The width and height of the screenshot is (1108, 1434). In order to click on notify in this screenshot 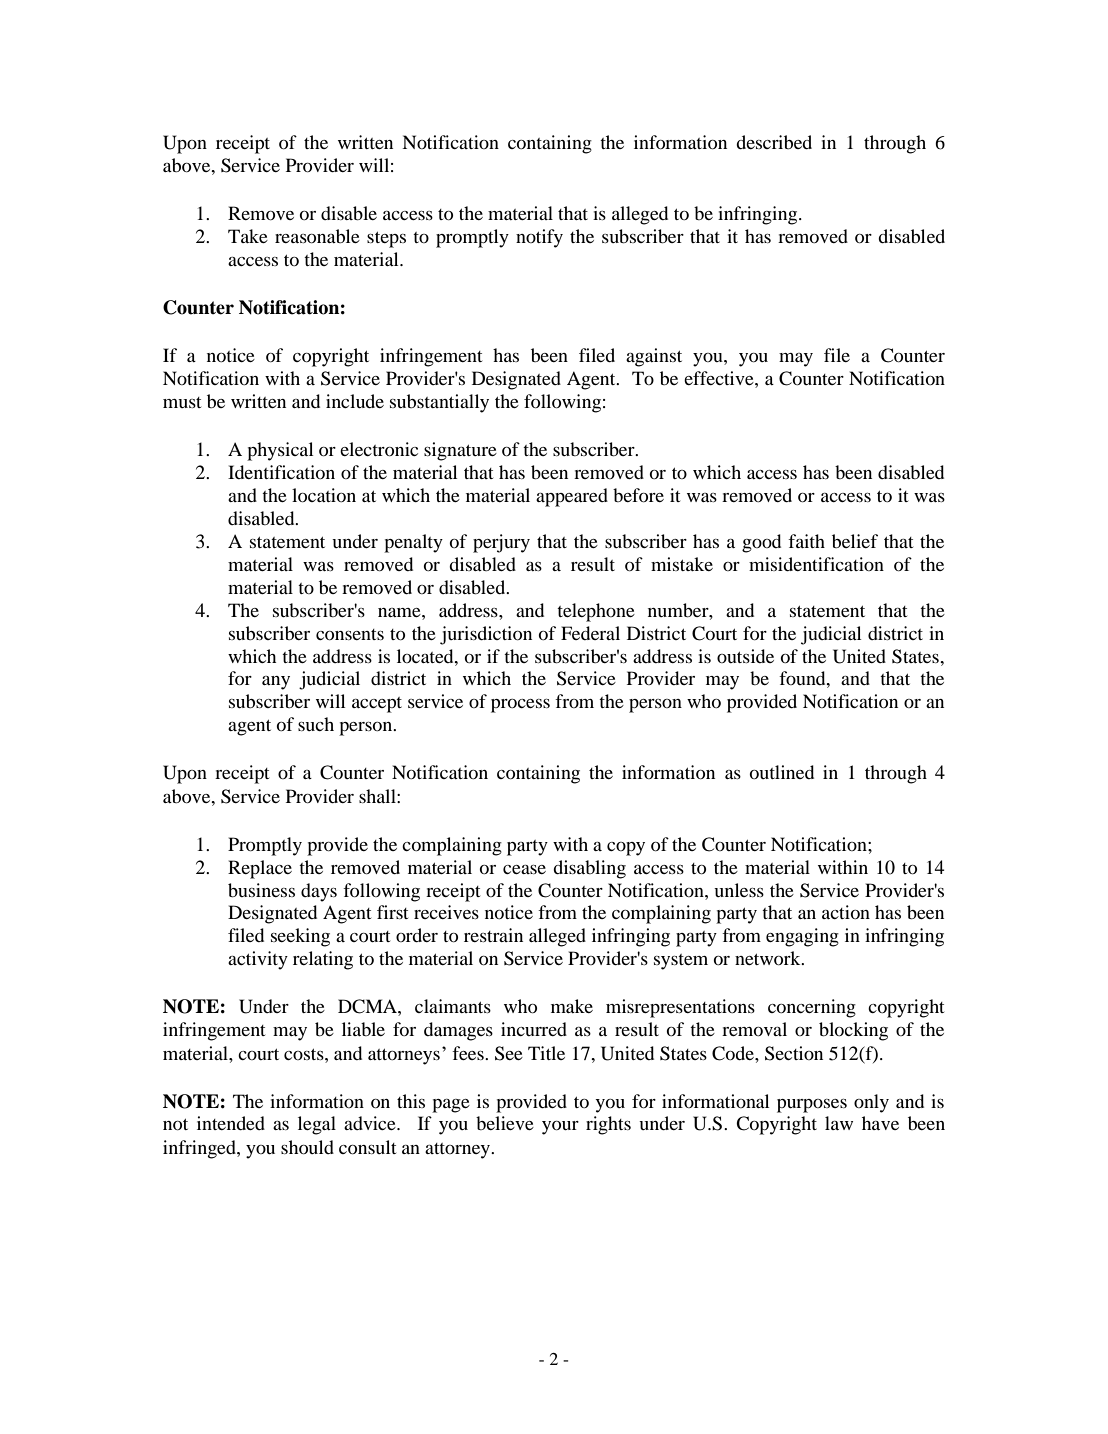, I will do `click(539, 238)`.
